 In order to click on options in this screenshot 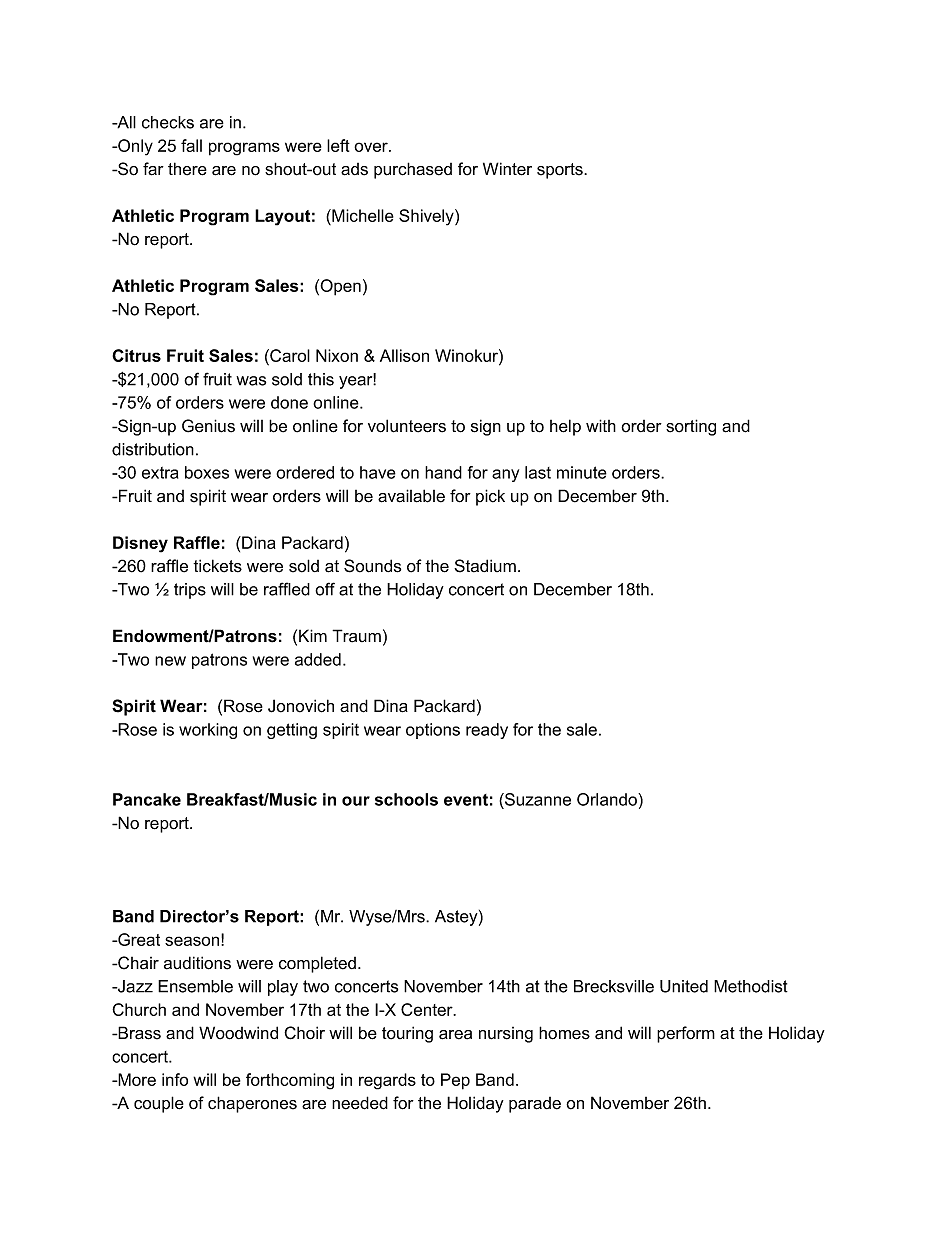, I will do `click(433, 731)`.
